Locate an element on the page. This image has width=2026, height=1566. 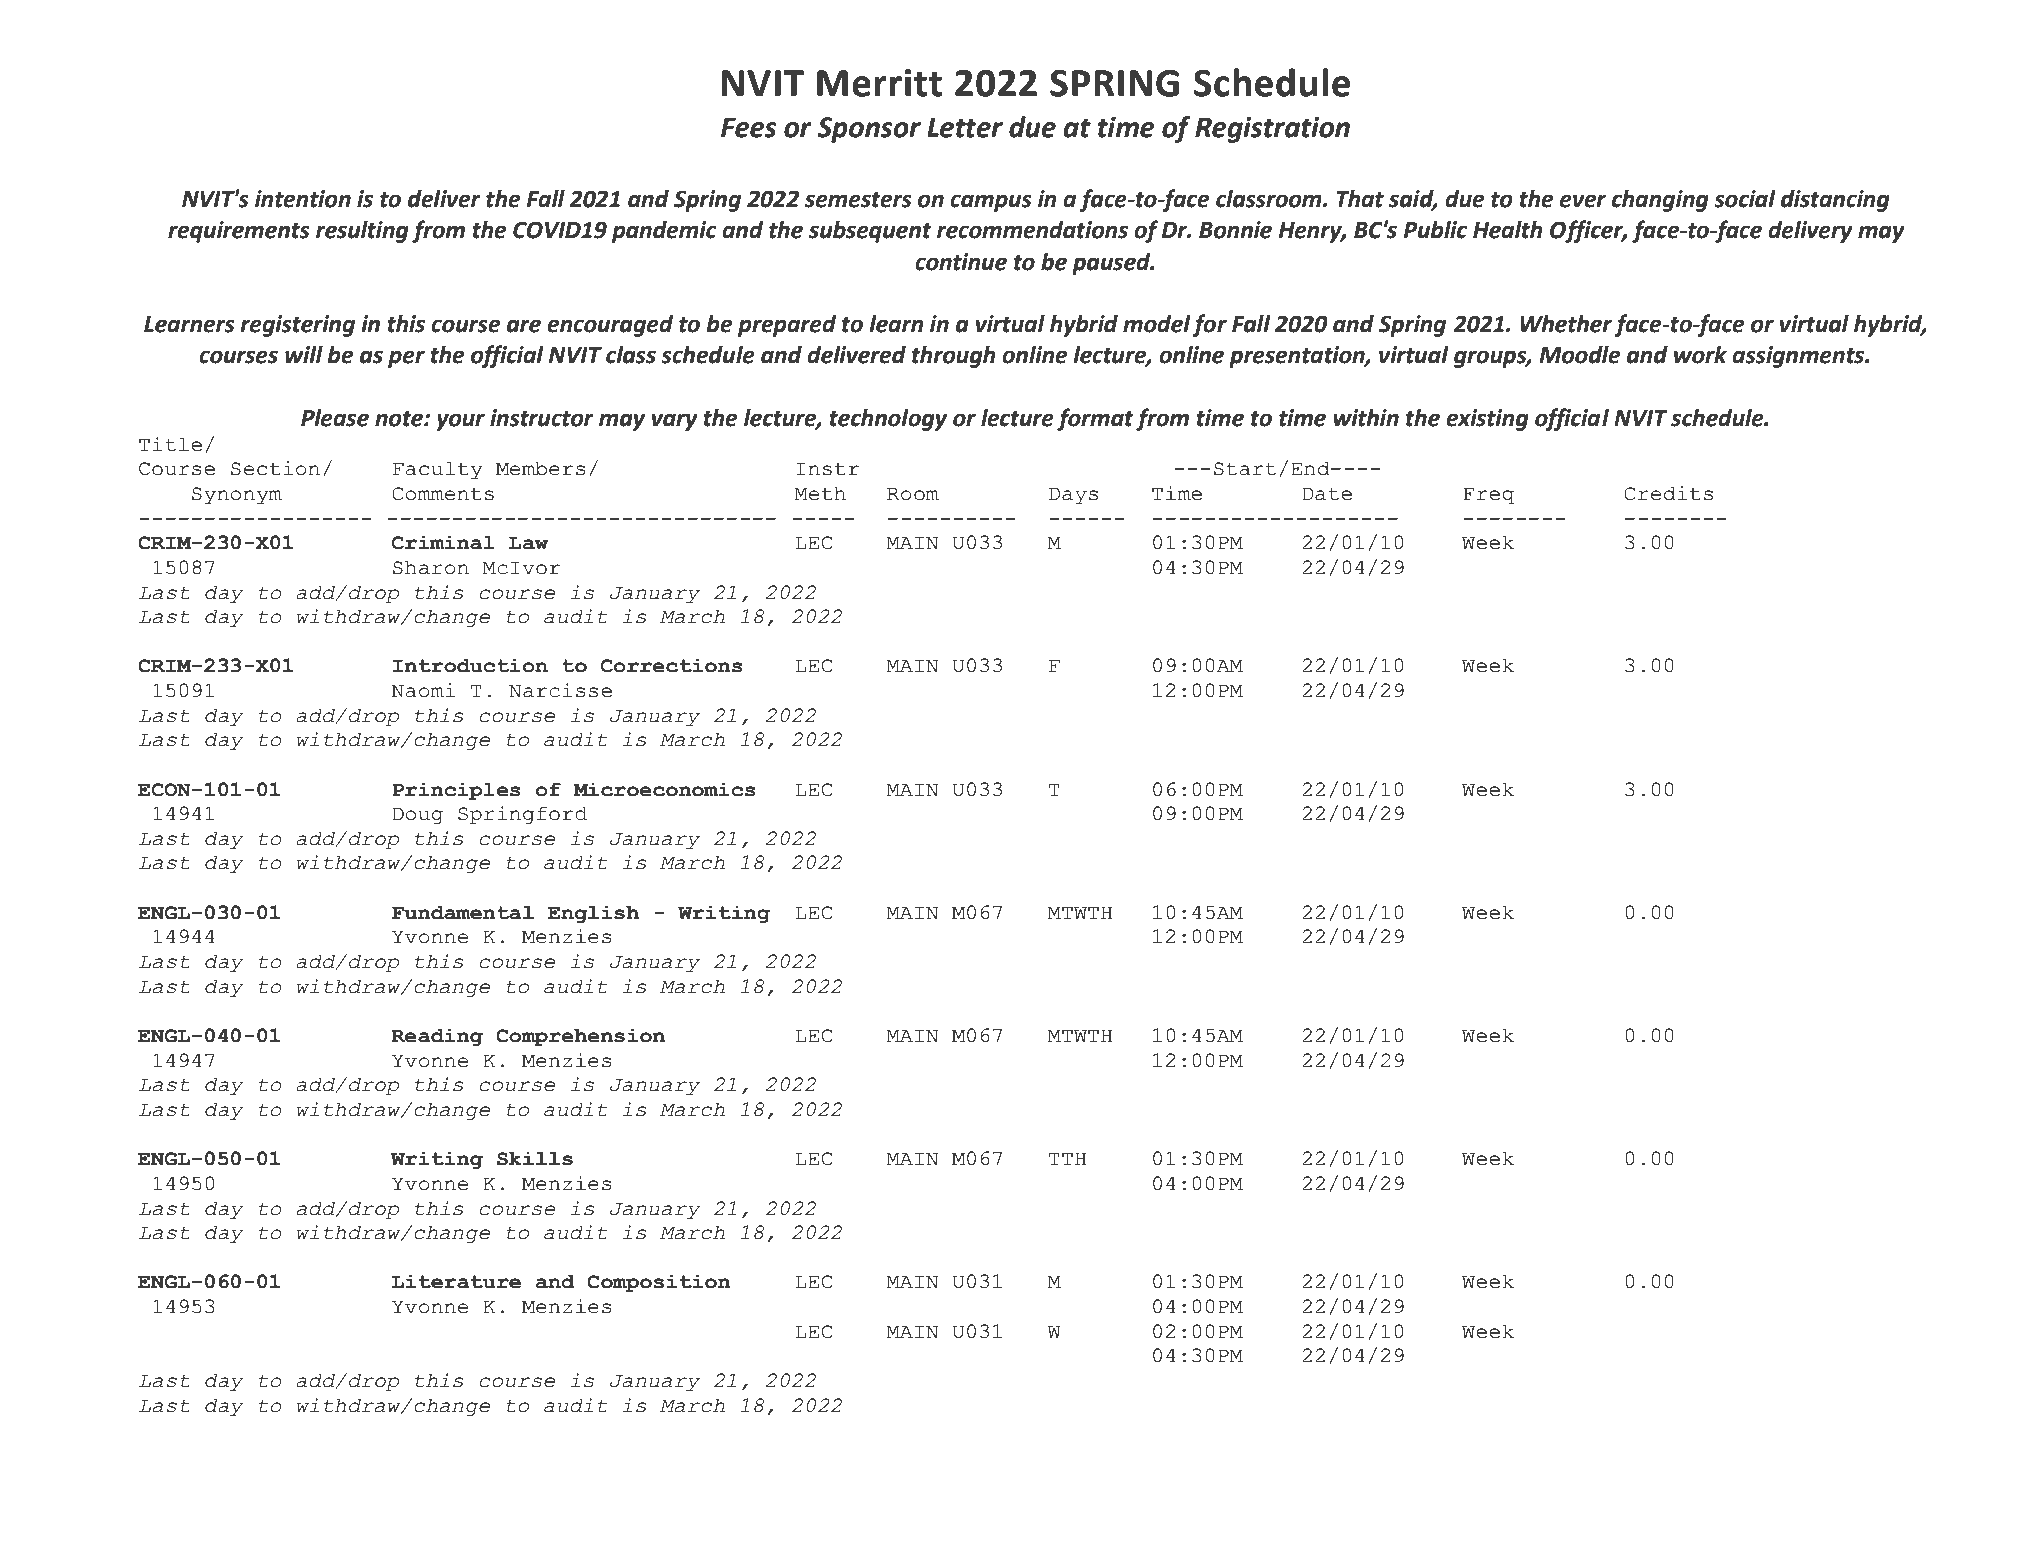
Corrections is located at coordinates (672, 665).
